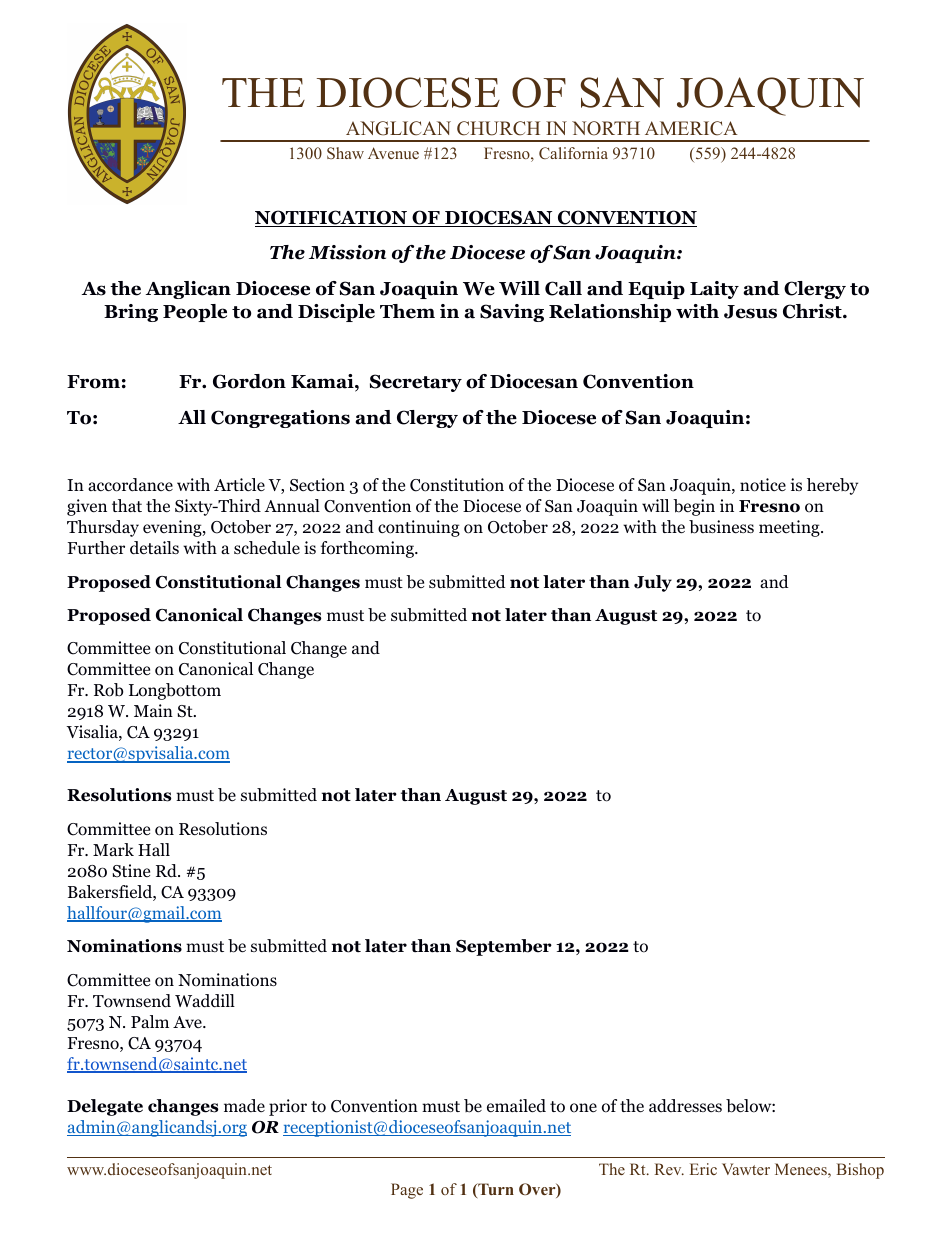 The height and width of the screenshot is (1233, 952). Describe the element at coordinates (368, 549) in the screenshot. I see `forthcoming` at that location.
